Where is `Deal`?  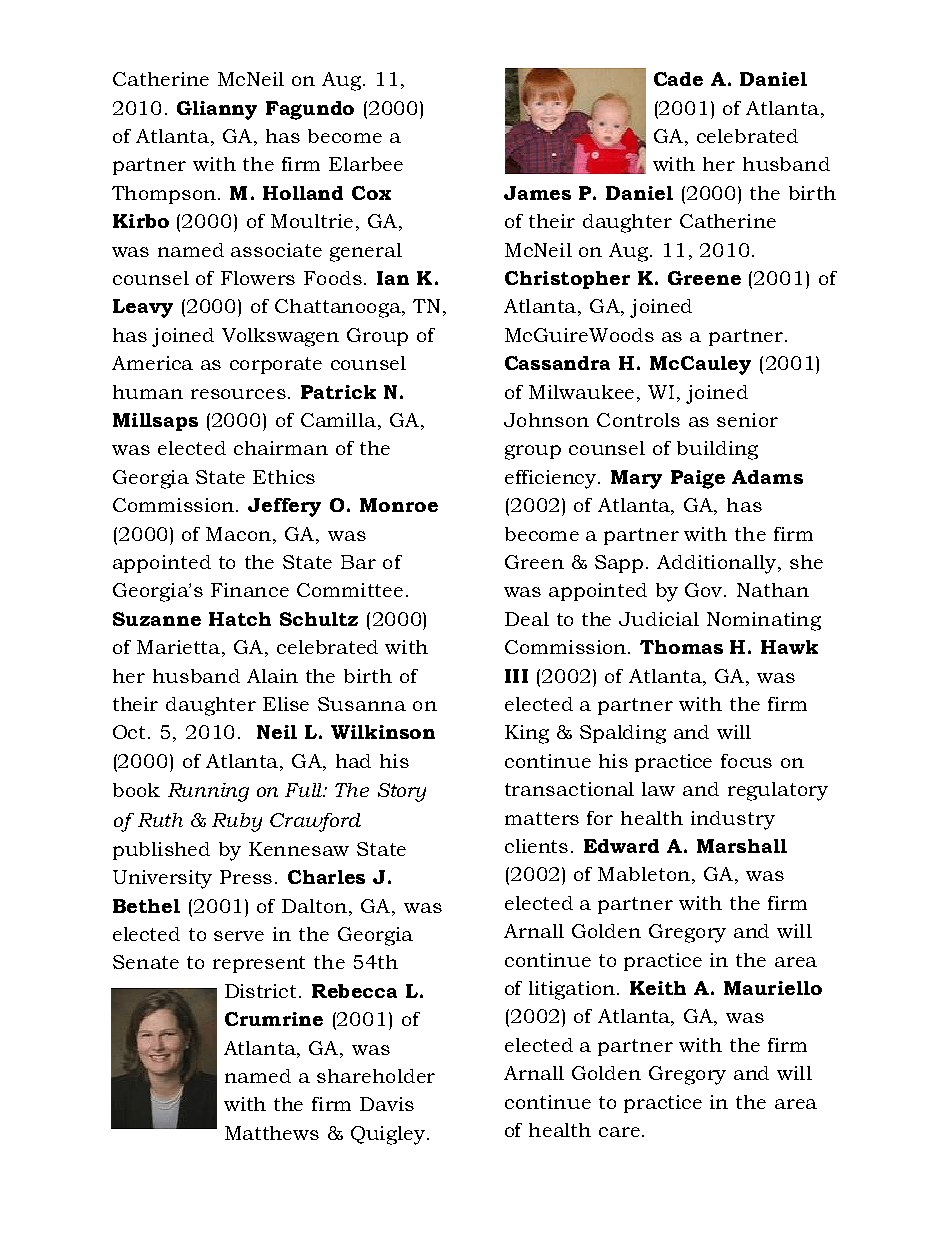
Deal is located at coordinates (527, 619).
